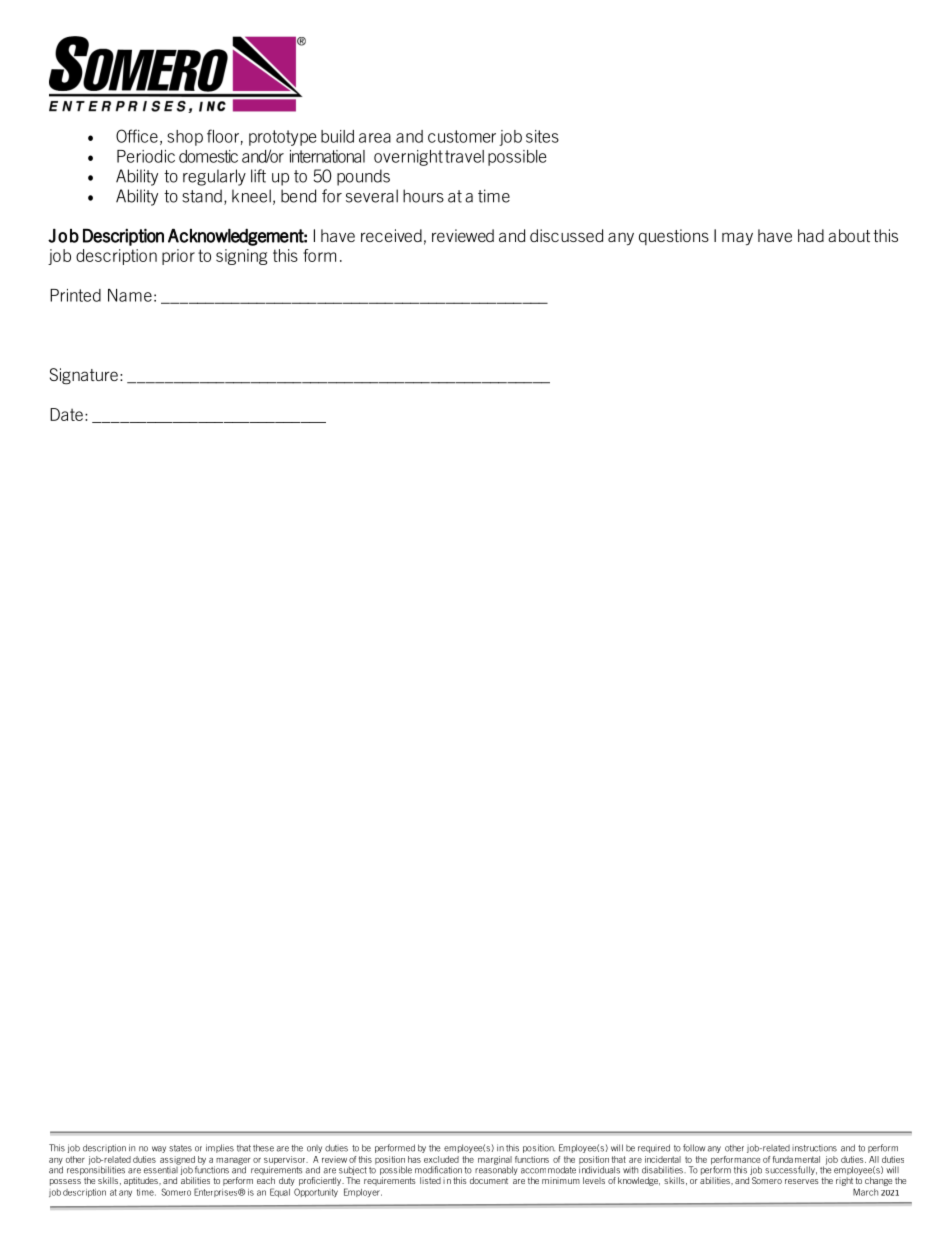  What do you see at coordinates (462, 136) in the image?
I see `customer` at bounding box center [462, 136].
